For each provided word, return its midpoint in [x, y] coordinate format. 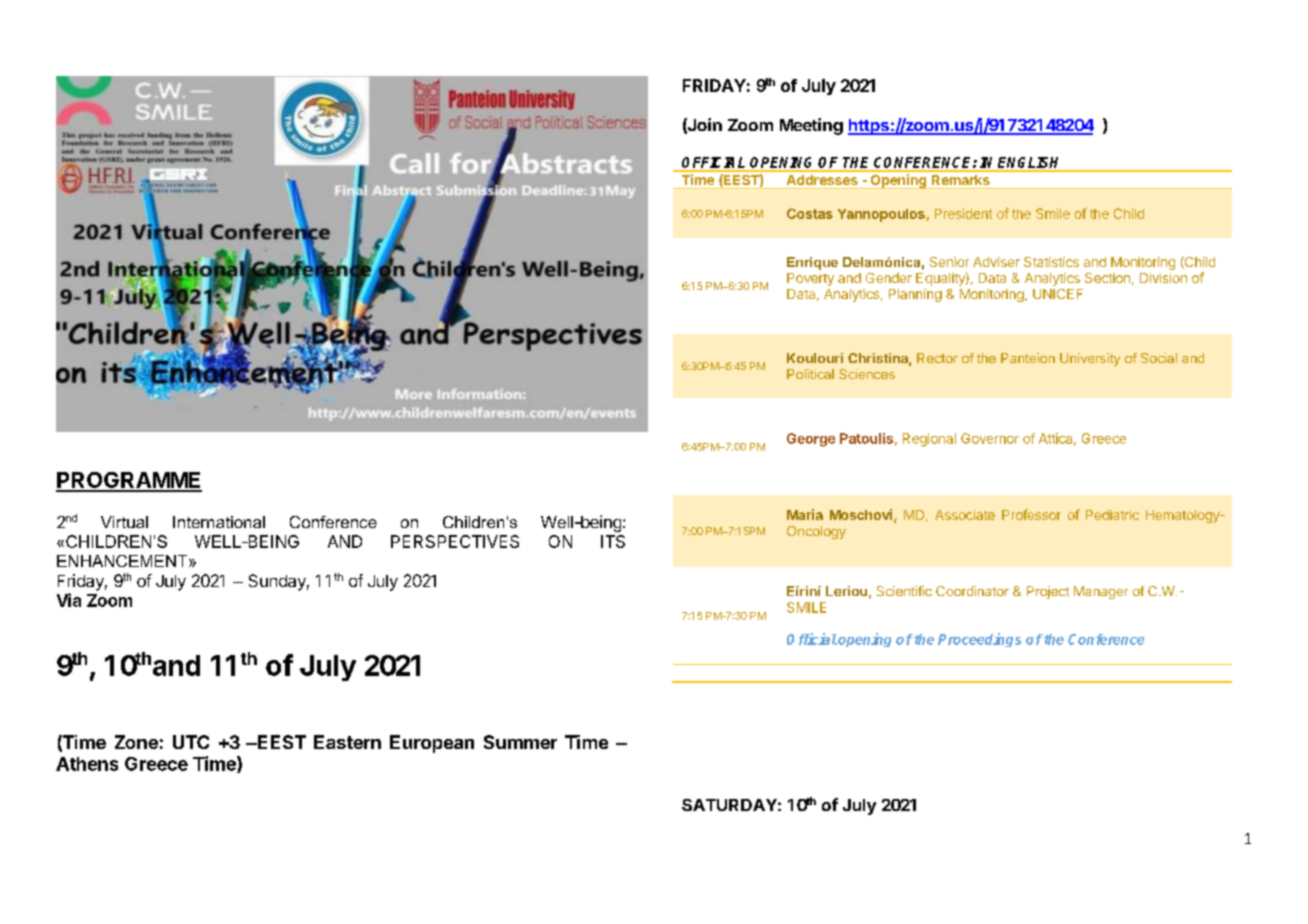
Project [1048, 592]
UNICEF [1058, 294]
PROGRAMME [129, 481]
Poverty [810, 279]
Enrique [812, 263]
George [811, 440]
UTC [191, 742]
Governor [990, 438]
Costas [810, 213]
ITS [613, 541]
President [963, 213]
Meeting [811, 126]
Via [69, 600]
